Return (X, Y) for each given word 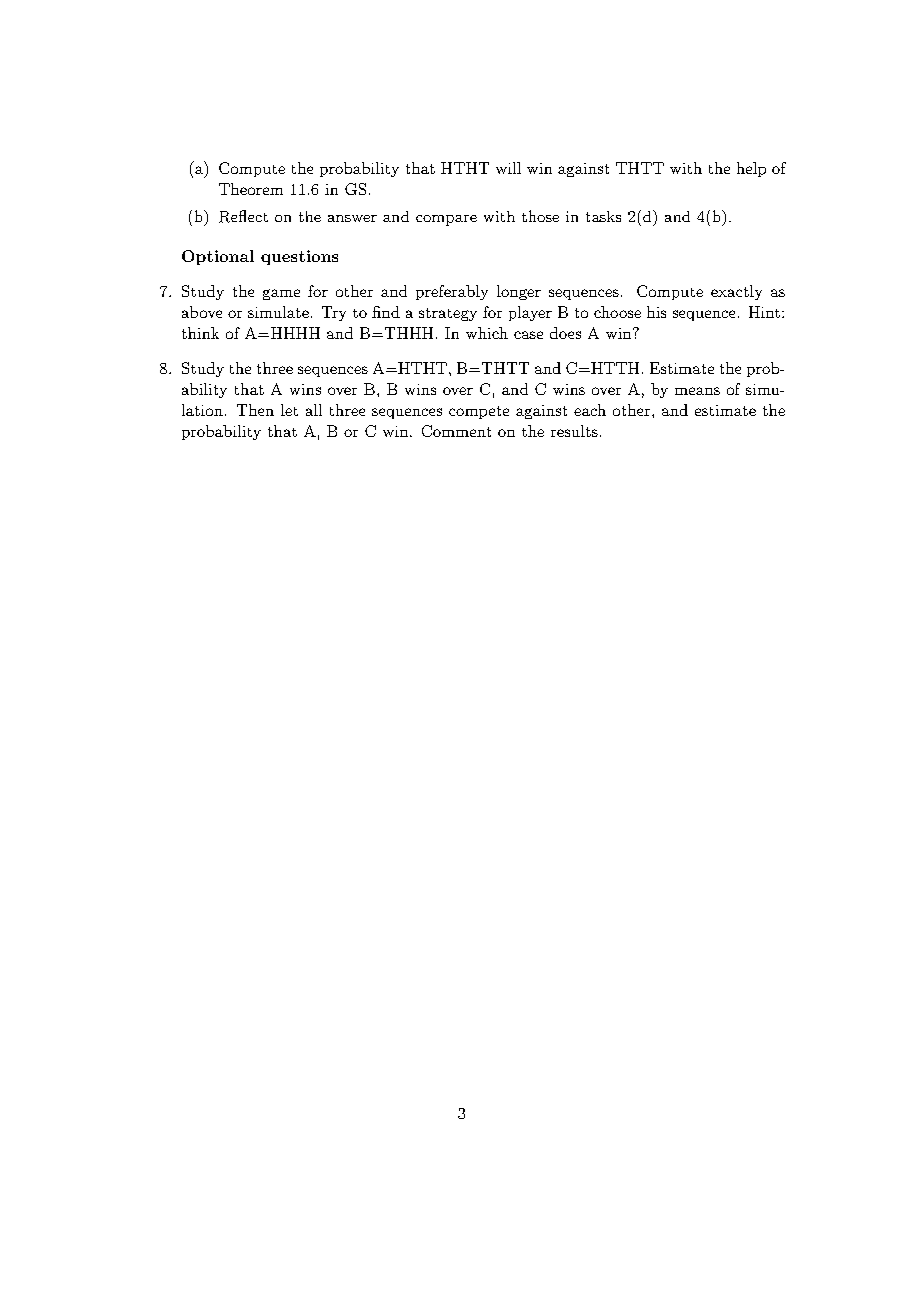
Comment (456, 431)
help (751, 169)
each (590, 410)
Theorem (251, 189)
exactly (736, 292)
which (487, 333)
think (200, 333)
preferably (452, 292)
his (656, 312)
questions (299, 257)
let (289, 410)
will (508, 168)
